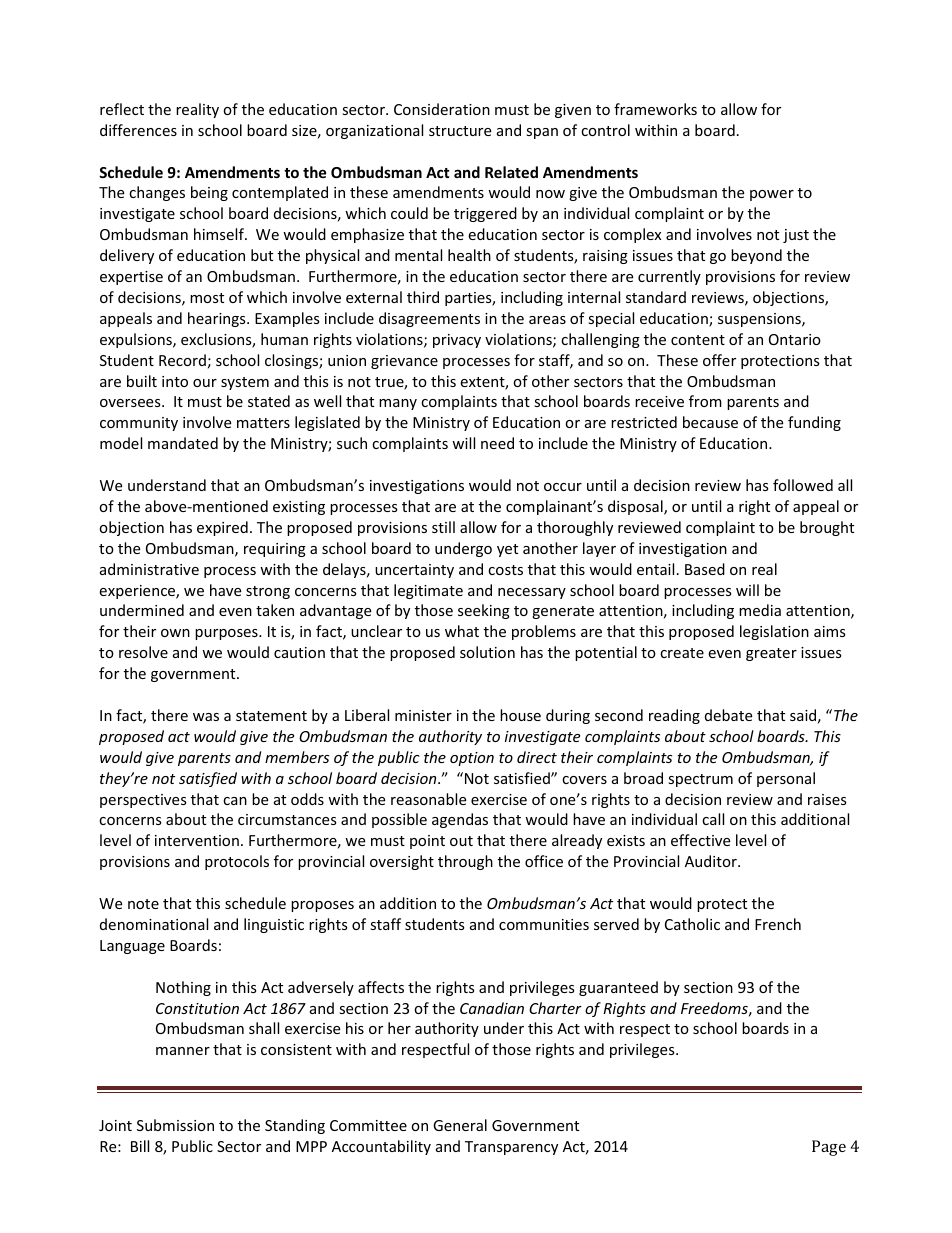 The height and width of the document is (1233, 952). What do you see at coordinates (460, 1125) in the document?
I see `General` at bounding box center [460, 1125].
